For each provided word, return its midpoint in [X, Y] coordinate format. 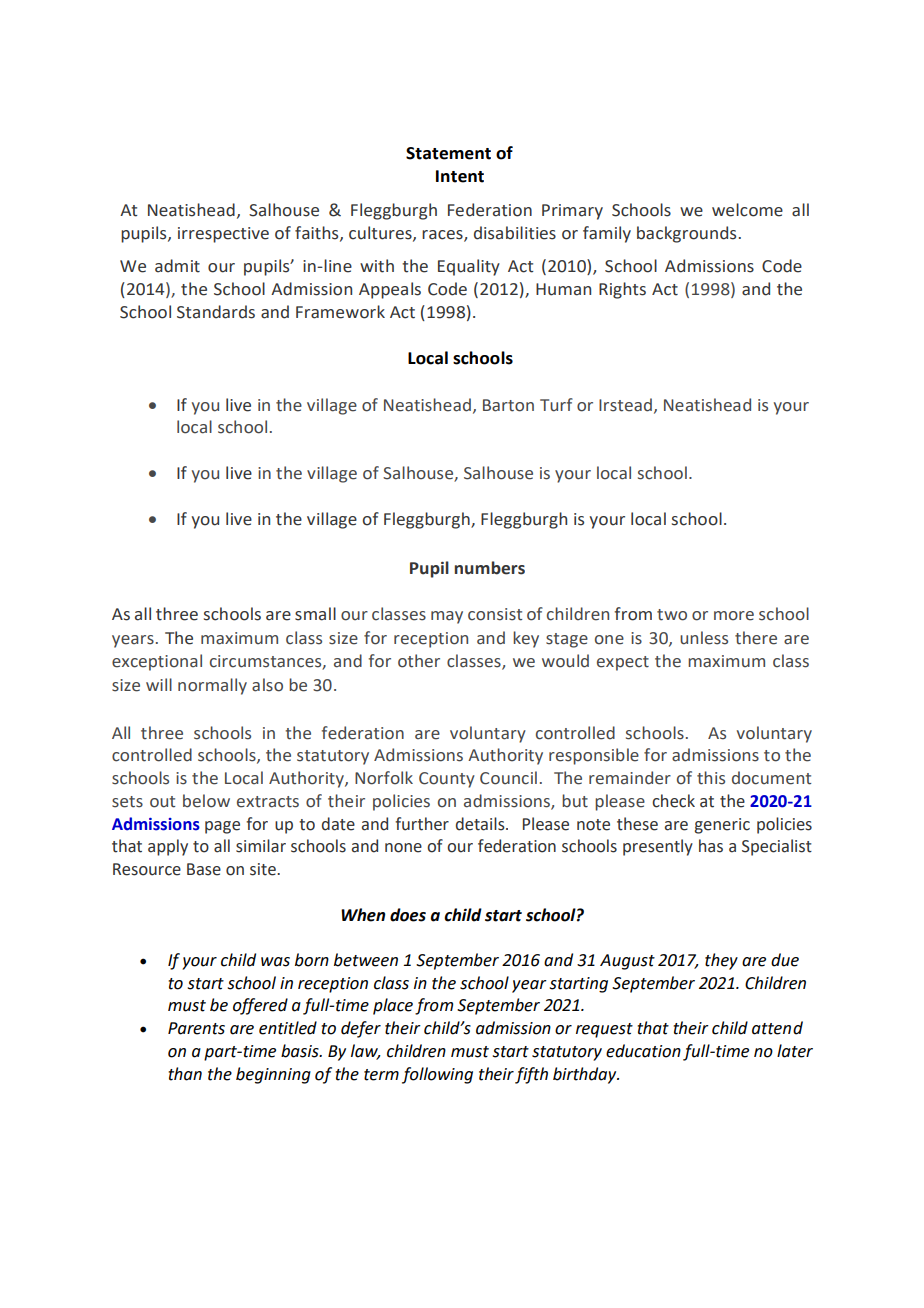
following [437, 1075]
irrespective [223, 235]
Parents [196, 1028]
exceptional [157, 662]
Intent [460, 176]
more [734, 616]
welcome [747, 210]
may [447, 617]
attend [777, 1028]
